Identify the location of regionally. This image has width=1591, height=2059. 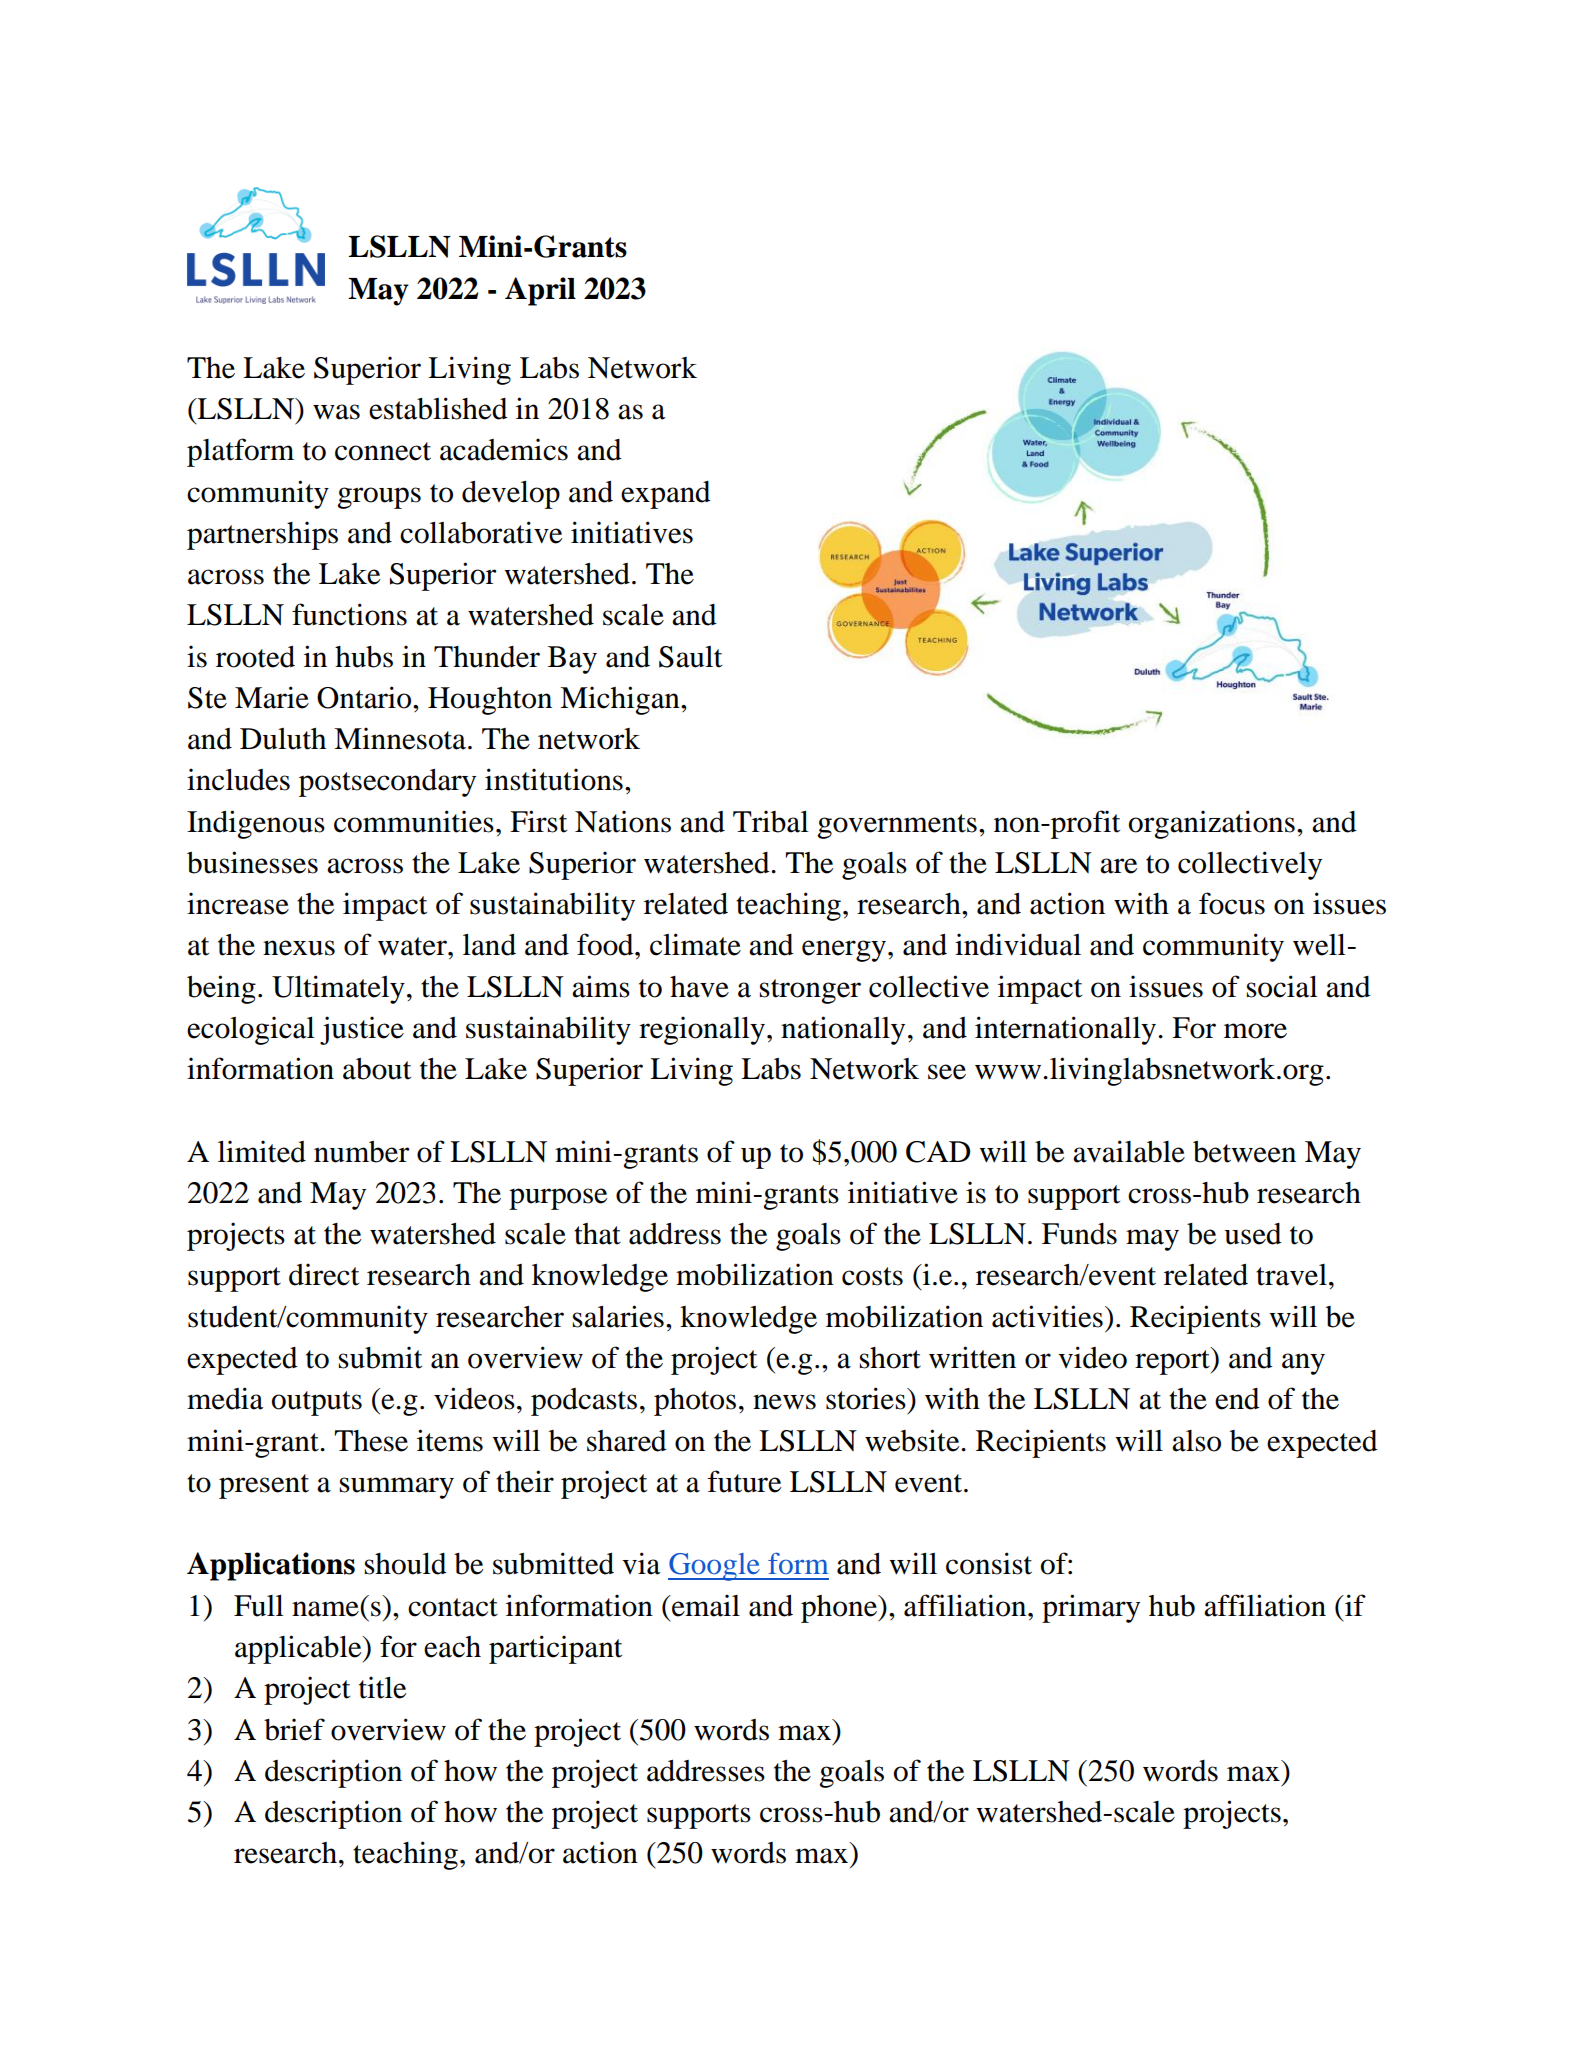
(702, 1030).
